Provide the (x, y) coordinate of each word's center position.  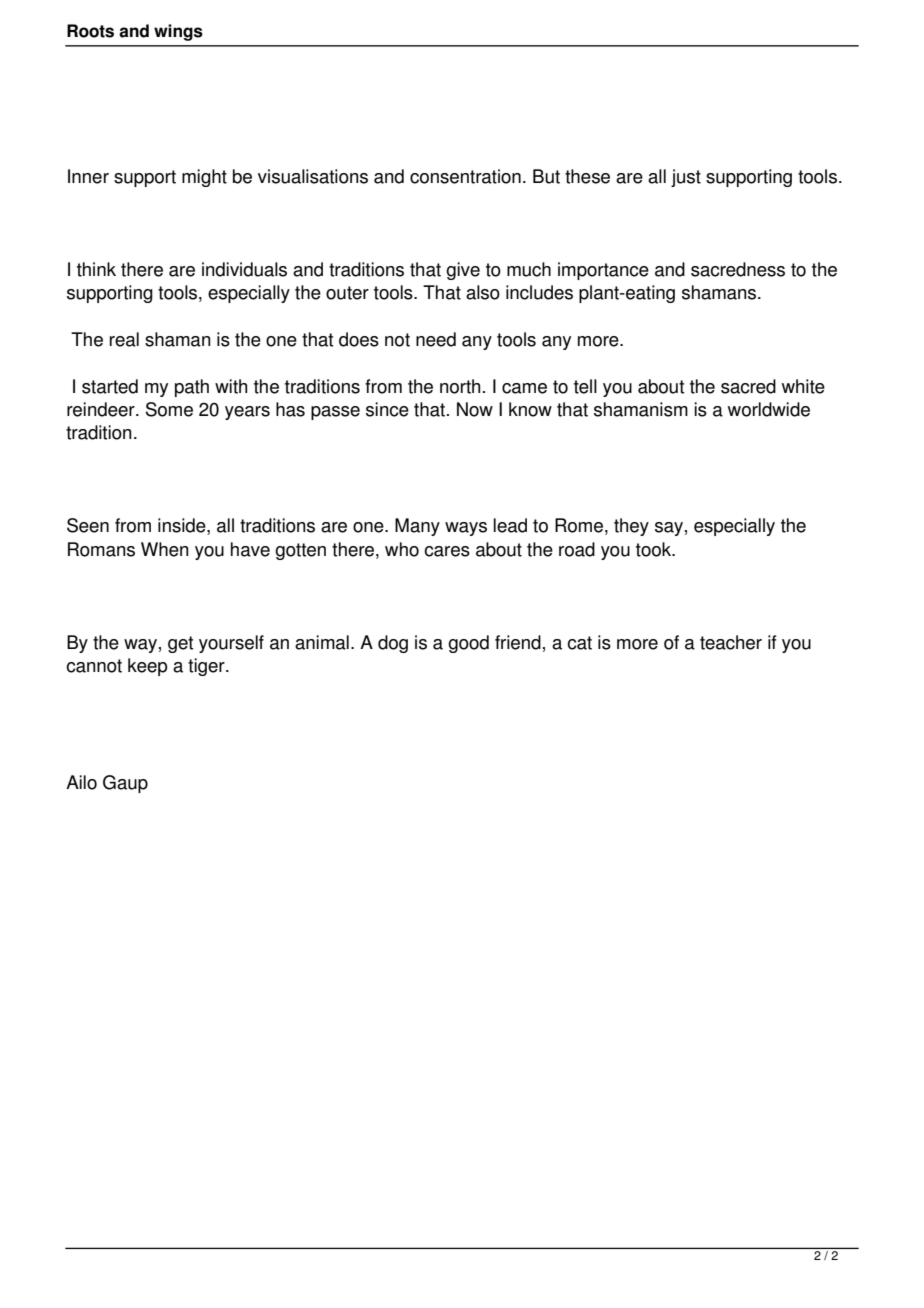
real (124, 339)
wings (178, 32)
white (803, 386)
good (468, 644)
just (686, 178)
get (180, 644)
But (546, 176)
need (436, 339)
